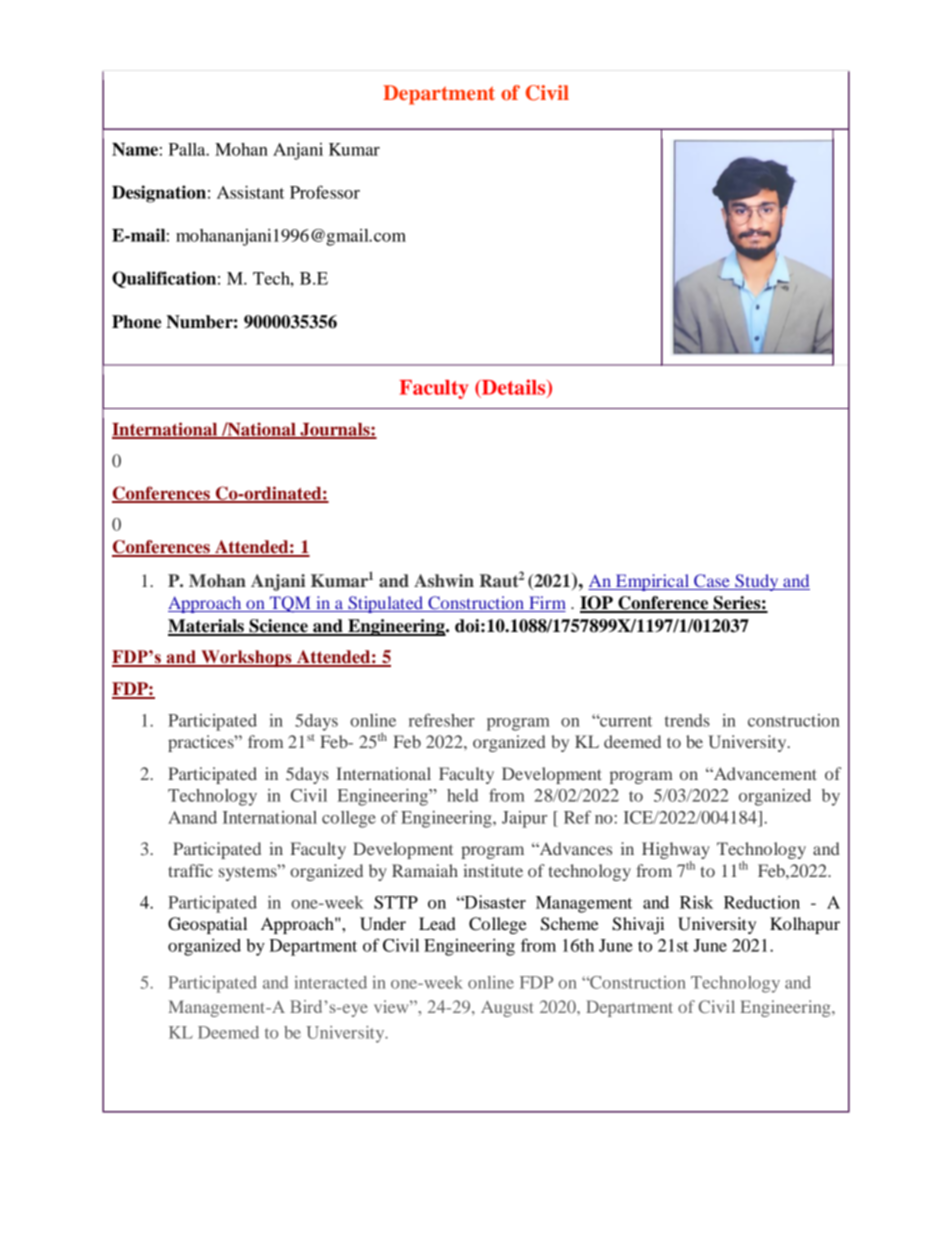 The image size is (952, 1233). What do you see at coordinates (757, 582) in the screenshot?
I see `Study` at bounding box center [757, 582].
